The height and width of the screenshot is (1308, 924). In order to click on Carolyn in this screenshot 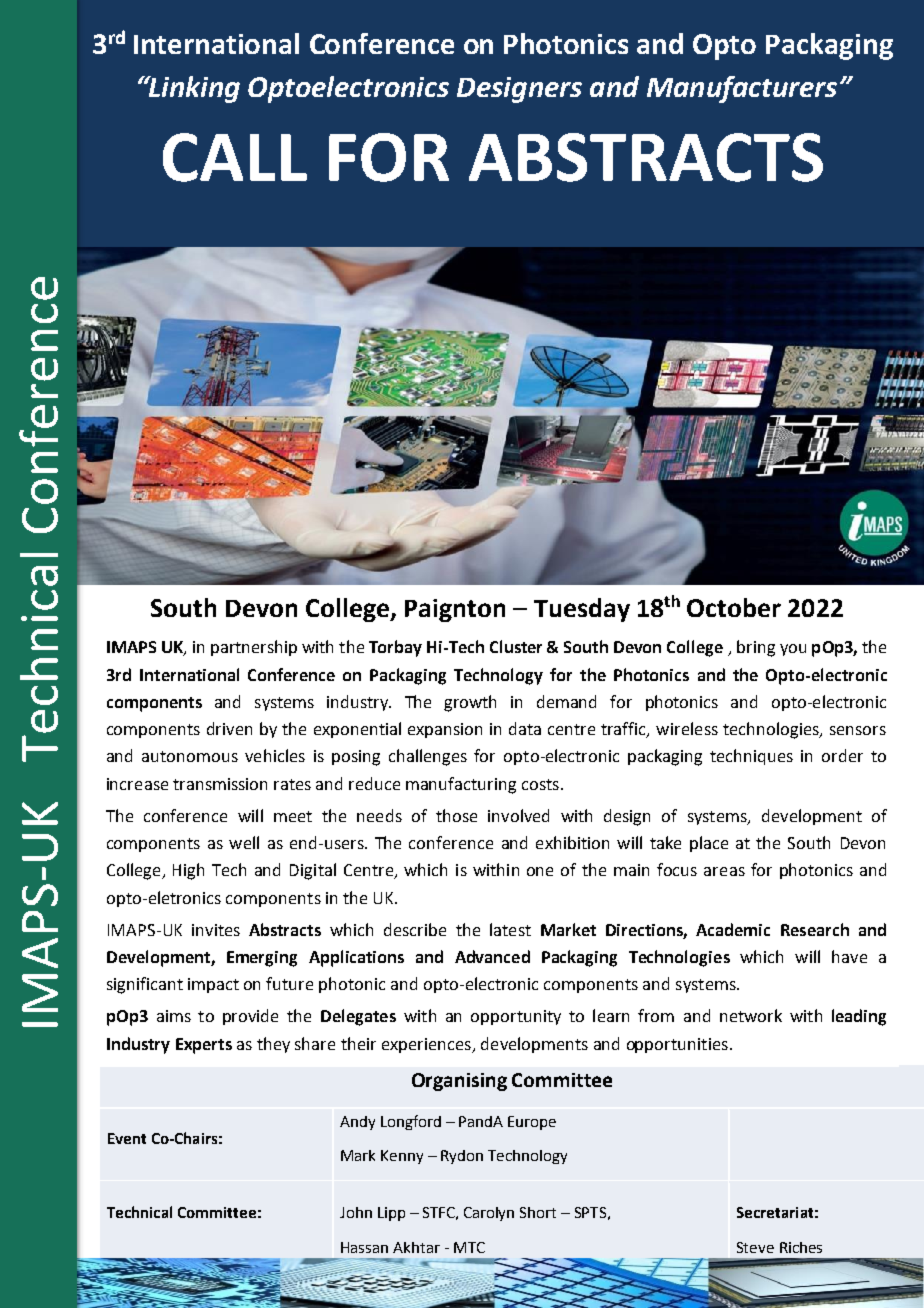, I will do `click(489, 1214)`.
